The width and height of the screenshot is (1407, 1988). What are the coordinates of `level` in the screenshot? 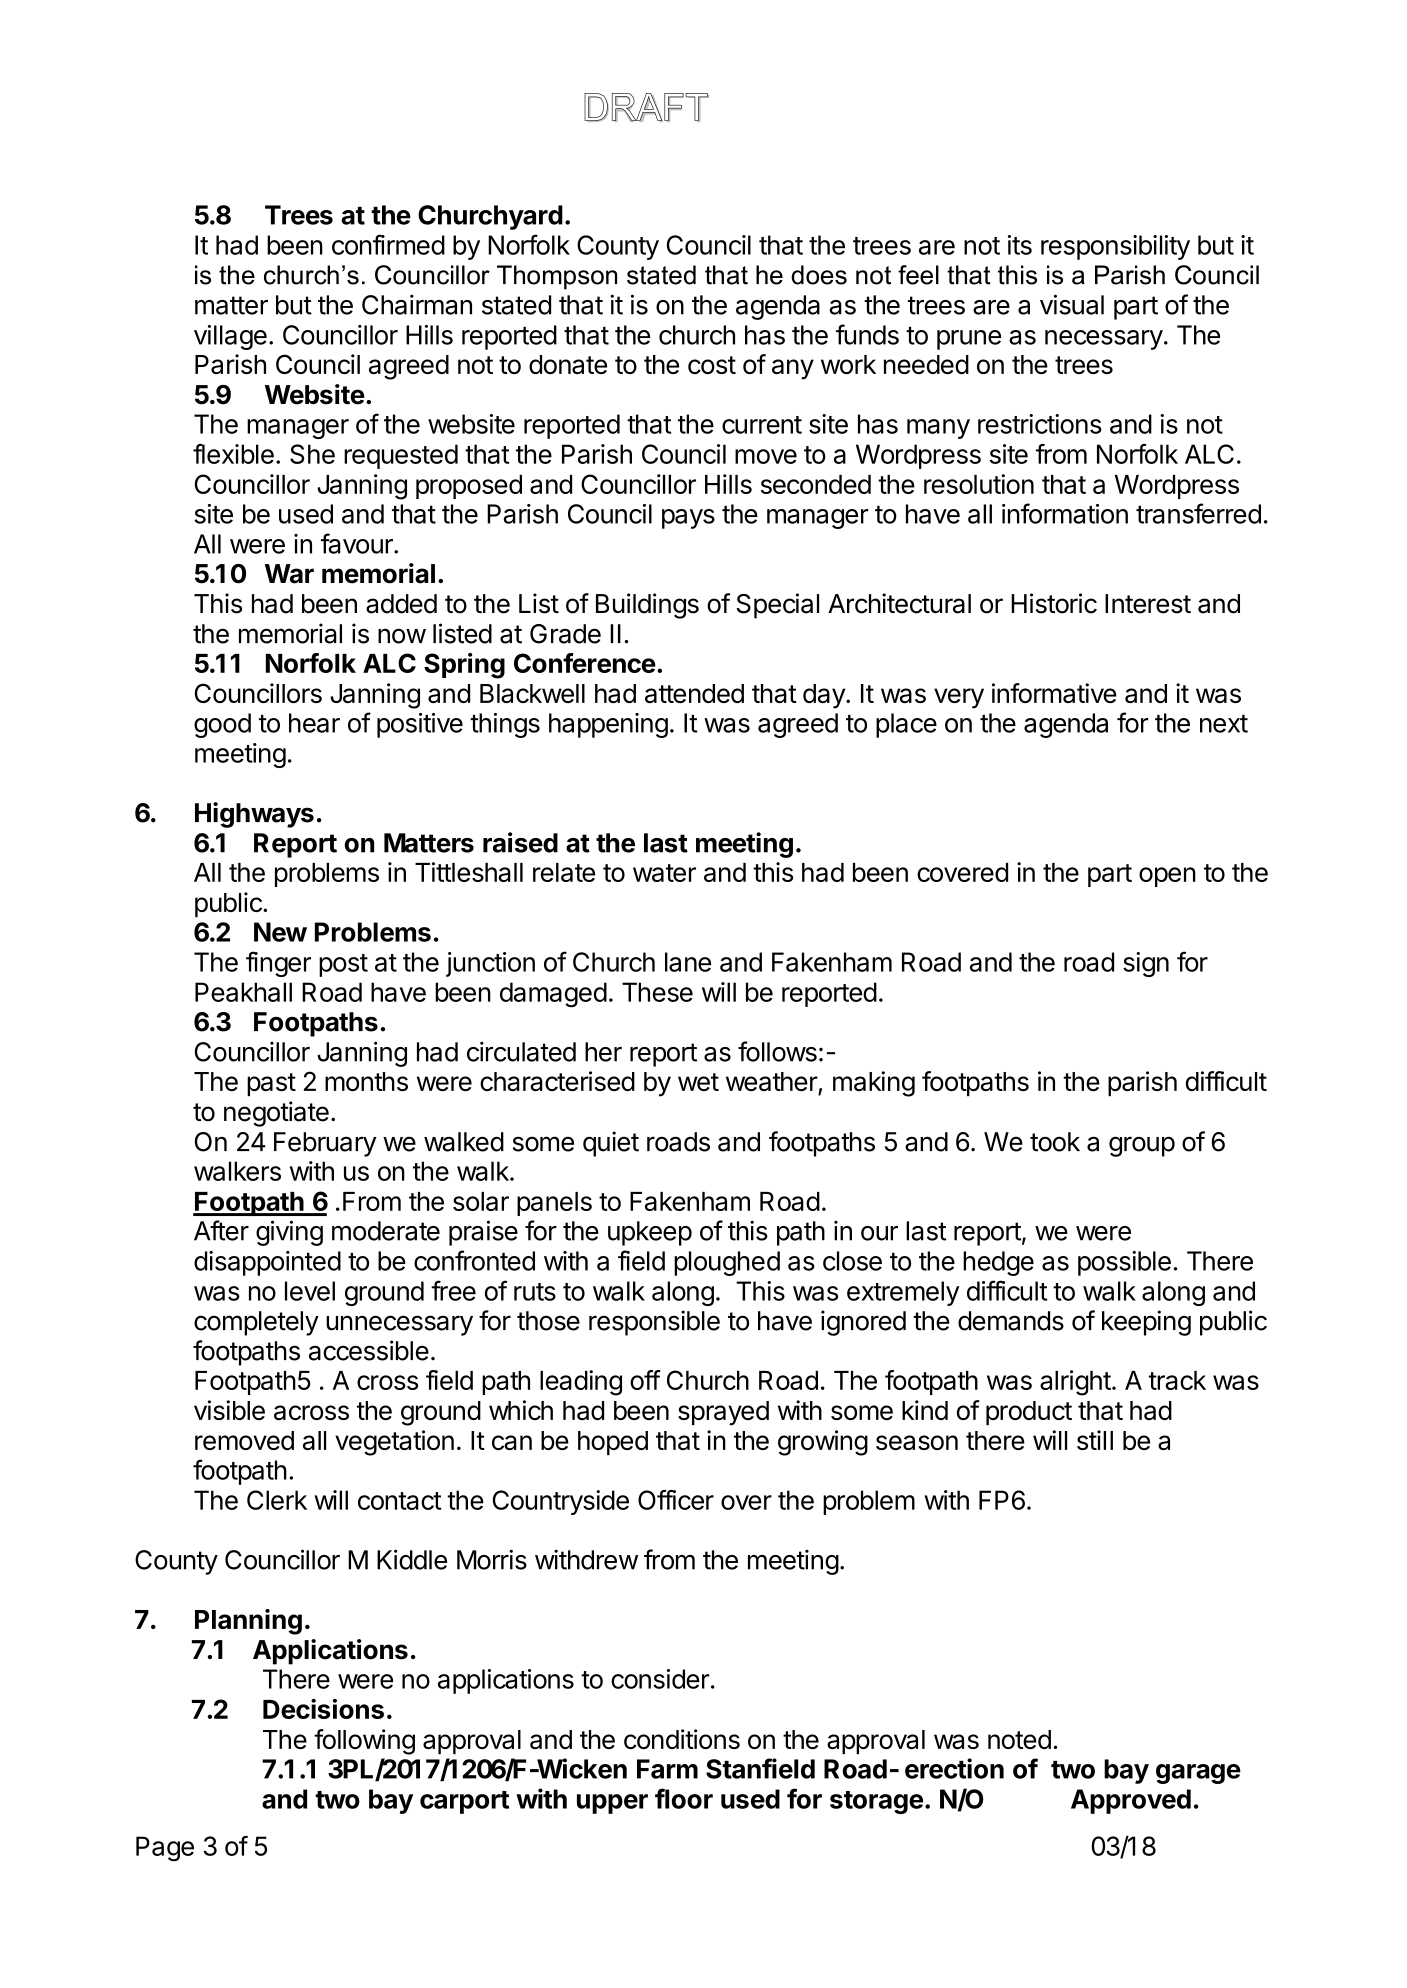 It's located at (310, 1291).
